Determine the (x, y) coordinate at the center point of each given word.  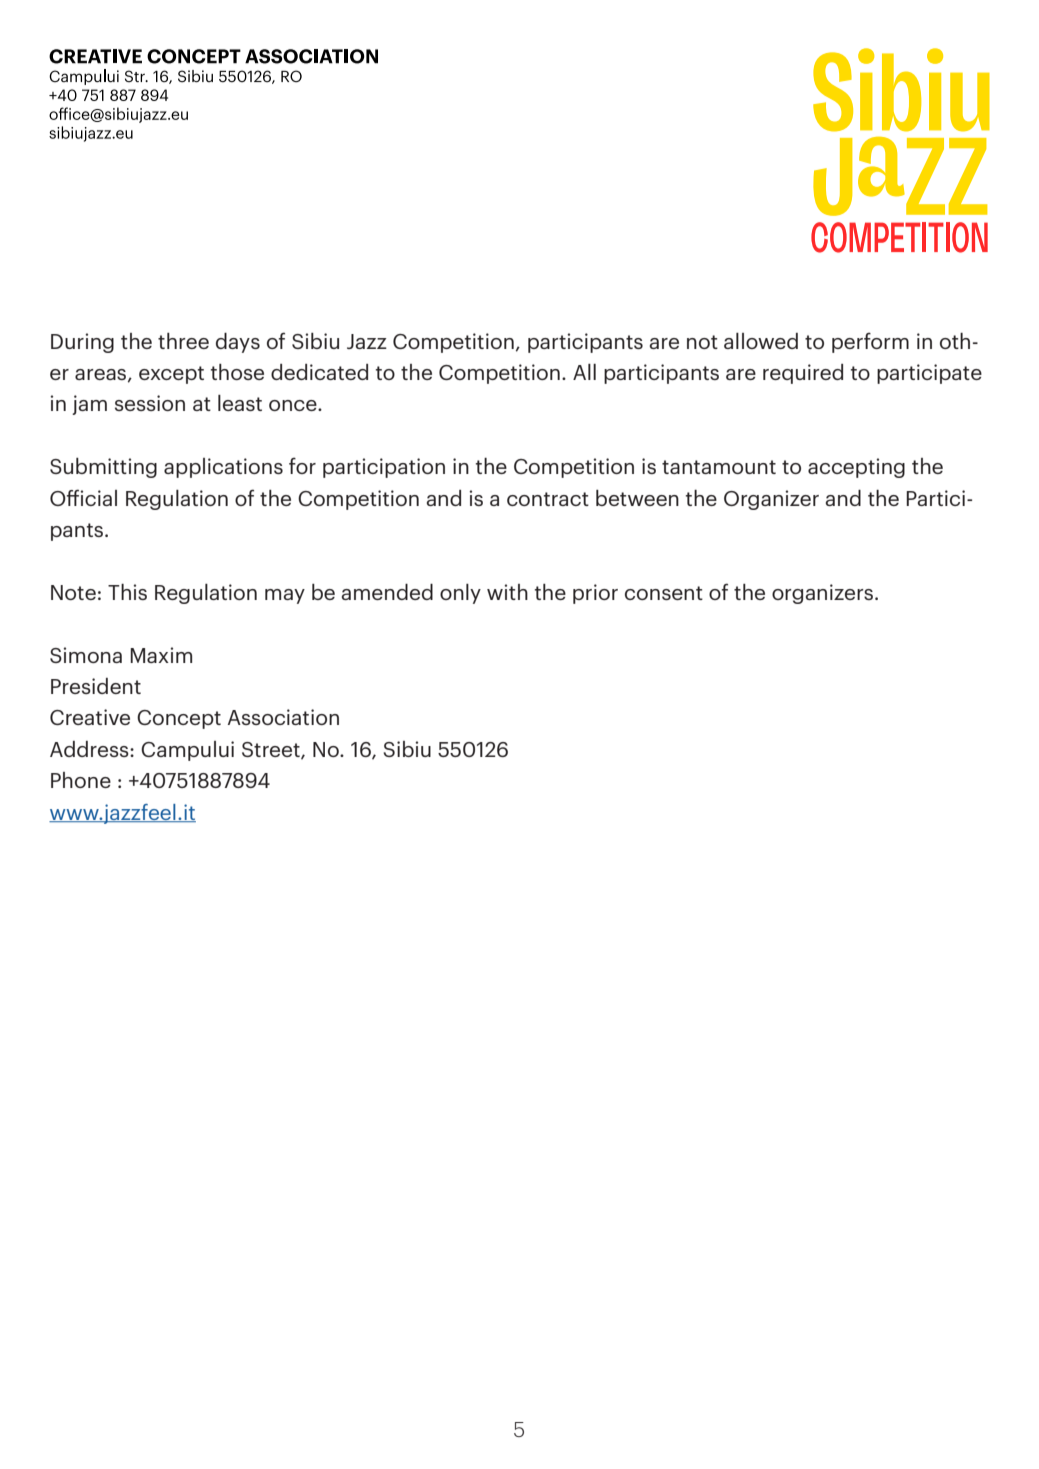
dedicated (319, 372)
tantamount (719, 467)
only (460, 594)
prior (595, 594)
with (507, 592)
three (183, 341)
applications (223, 468)
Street (272, 750)
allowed (761, 341)
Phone (81, 780)
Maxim (161, 655)
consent (664, 593)
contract (548, 499)
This (127, 592)
